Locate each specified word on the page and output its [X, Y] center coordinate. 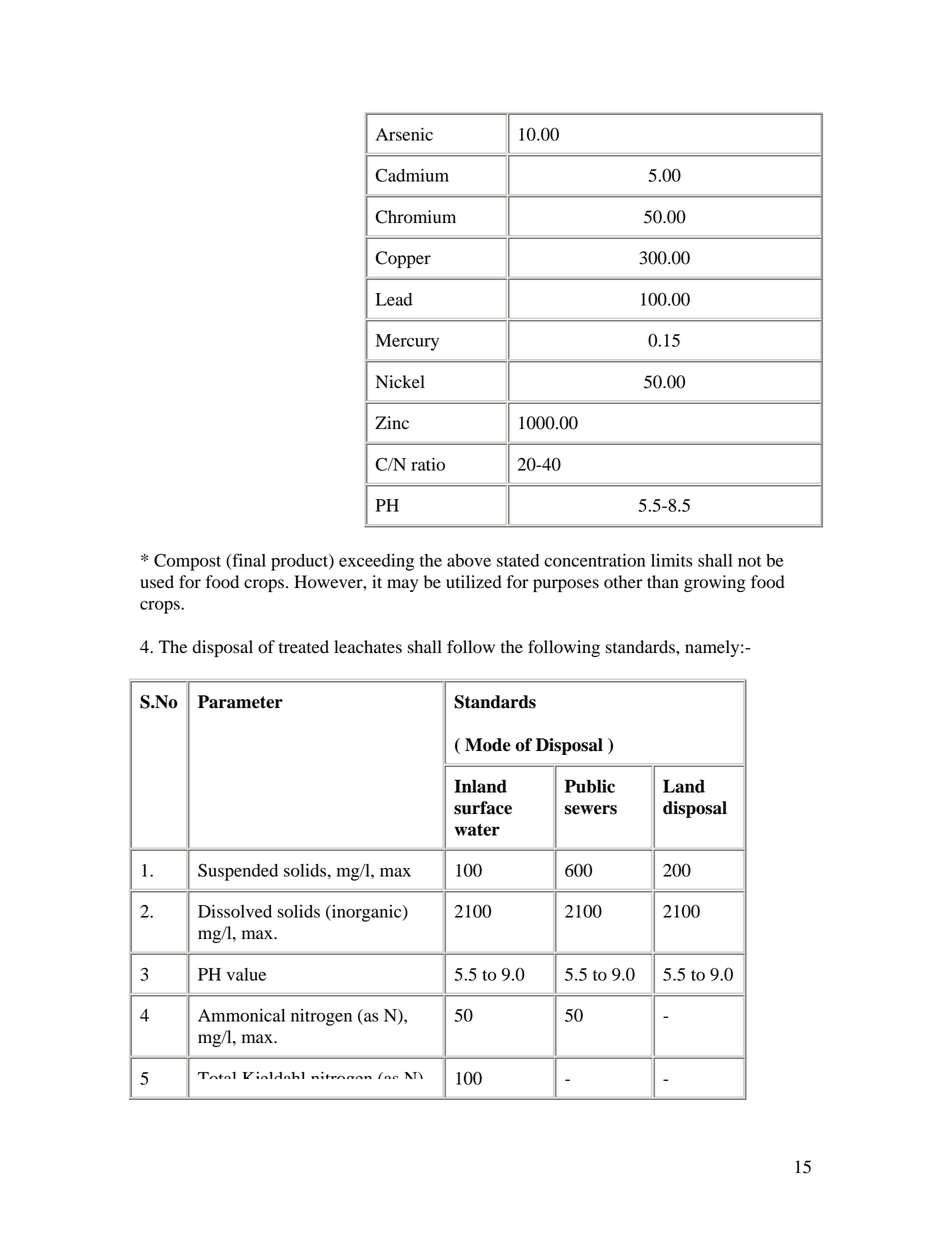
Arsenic [404, 134]
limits [672, 560]
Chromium [415, 217]
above [469, 560]
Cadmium [412, 175]
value [246, 974]
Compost [187, 562]
